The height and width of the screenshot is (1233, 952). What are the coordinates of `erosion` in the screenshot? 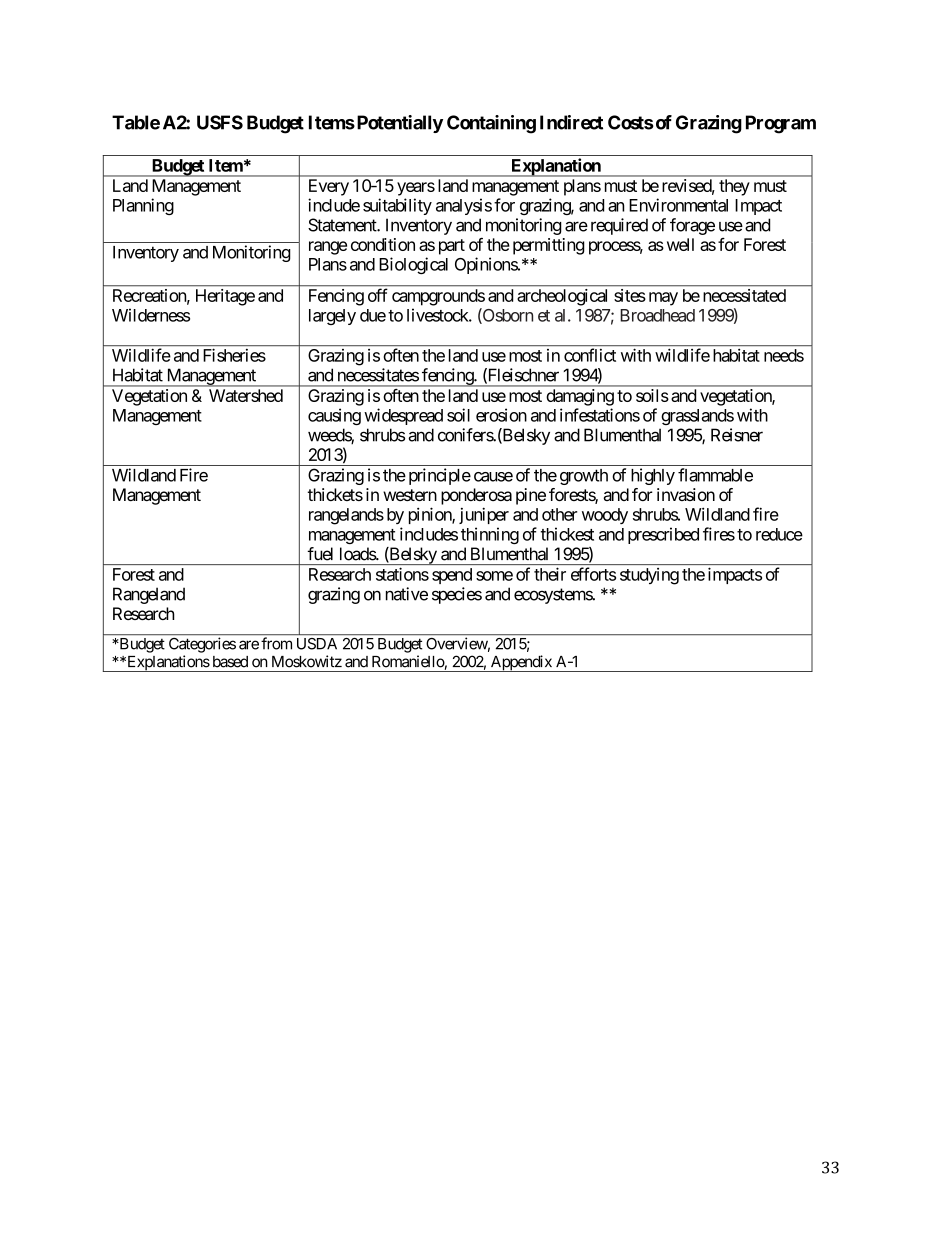 It's located at (501, 415).
